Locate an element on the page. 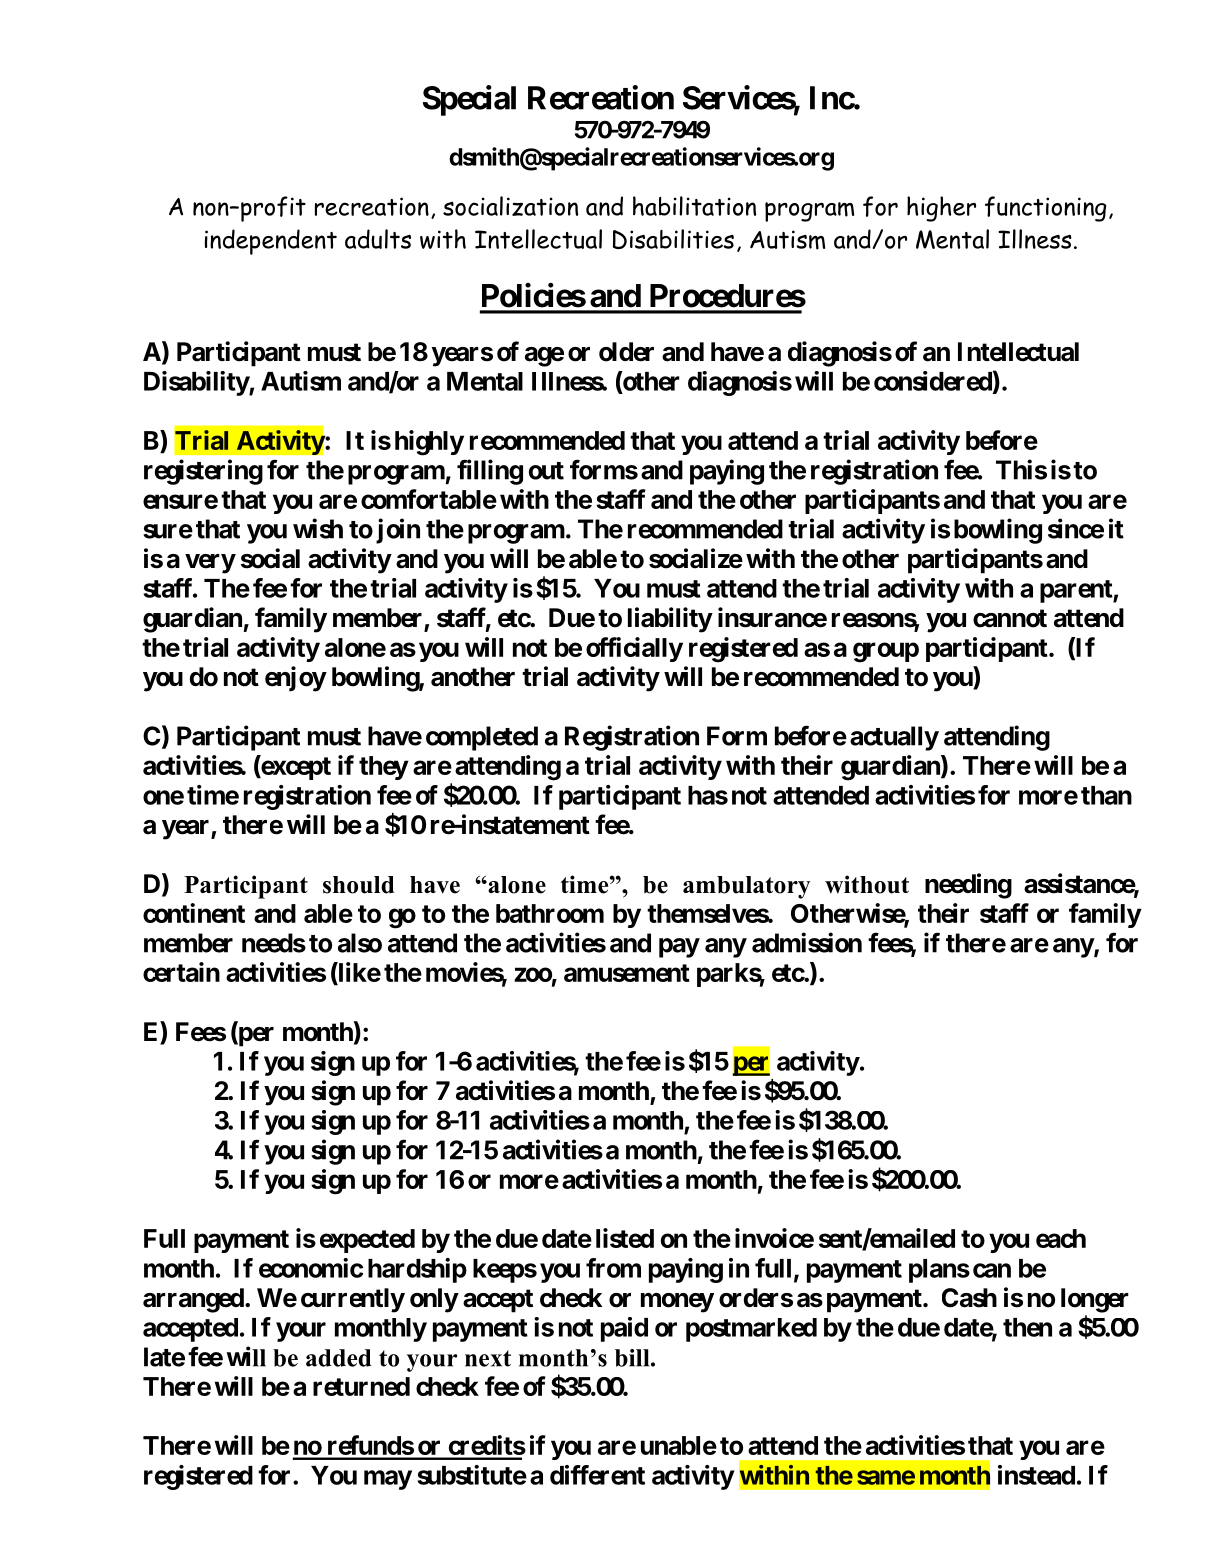  different is located at coordinates (597, 1475).
